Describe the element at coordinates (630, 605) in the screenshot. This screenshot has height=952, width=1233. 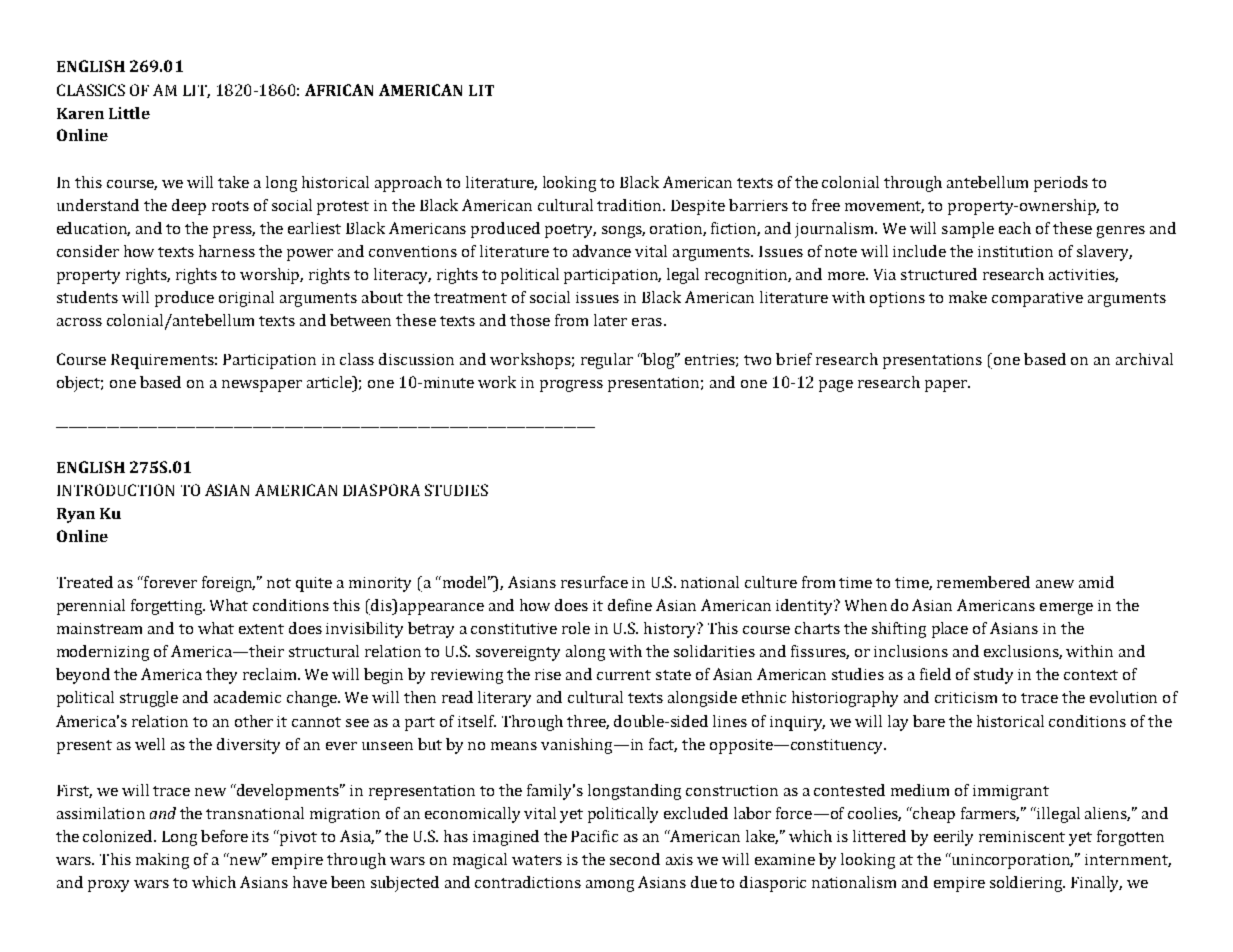
I see `define` at that location.
